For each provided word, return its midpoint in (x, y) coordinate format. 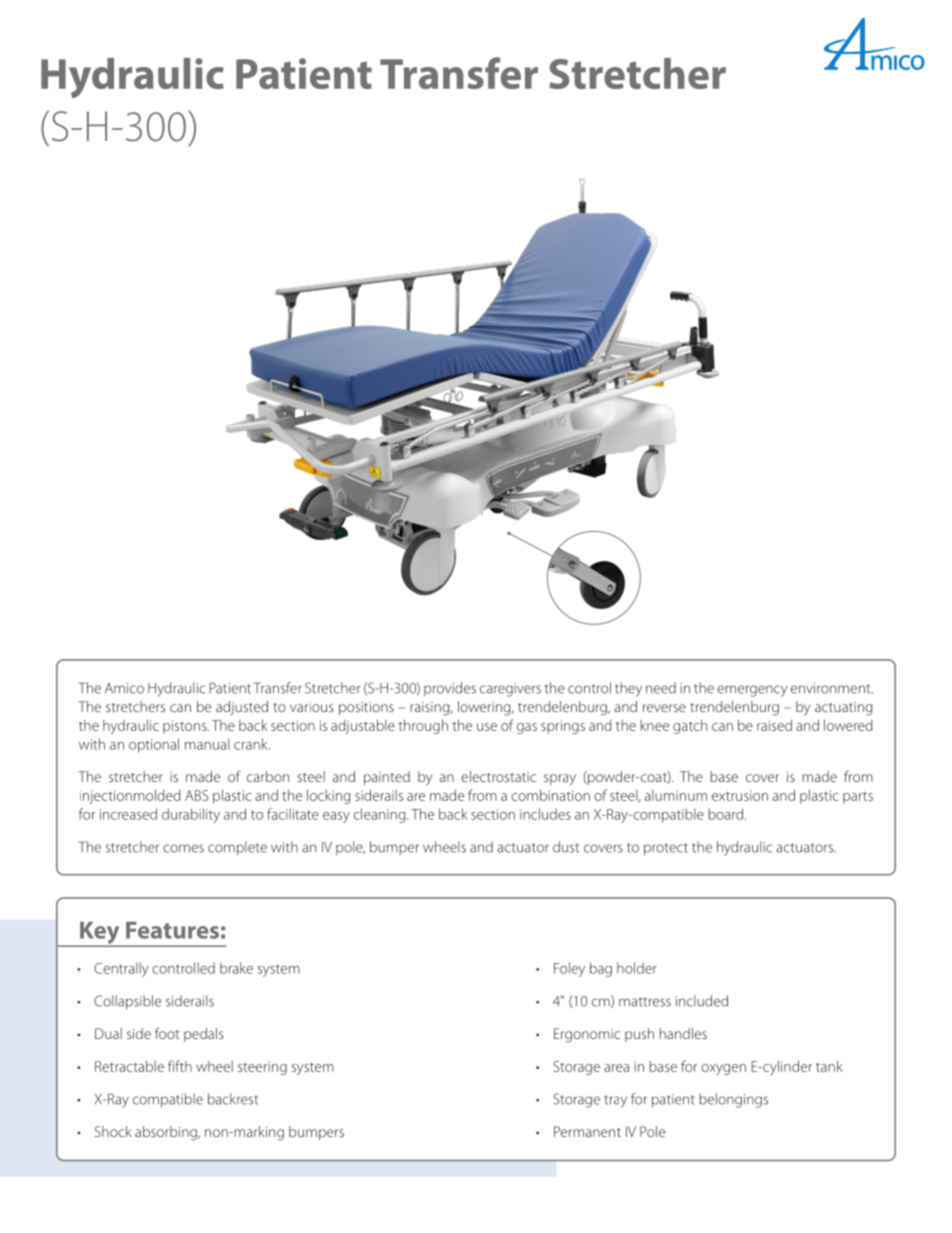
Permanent (587, 1131)
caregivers (510, 690)
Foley (569, 969)
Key (100, 934)
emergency (752, 691)
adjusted (242, 708)
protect (666, 849)
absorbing (167, 1133)
